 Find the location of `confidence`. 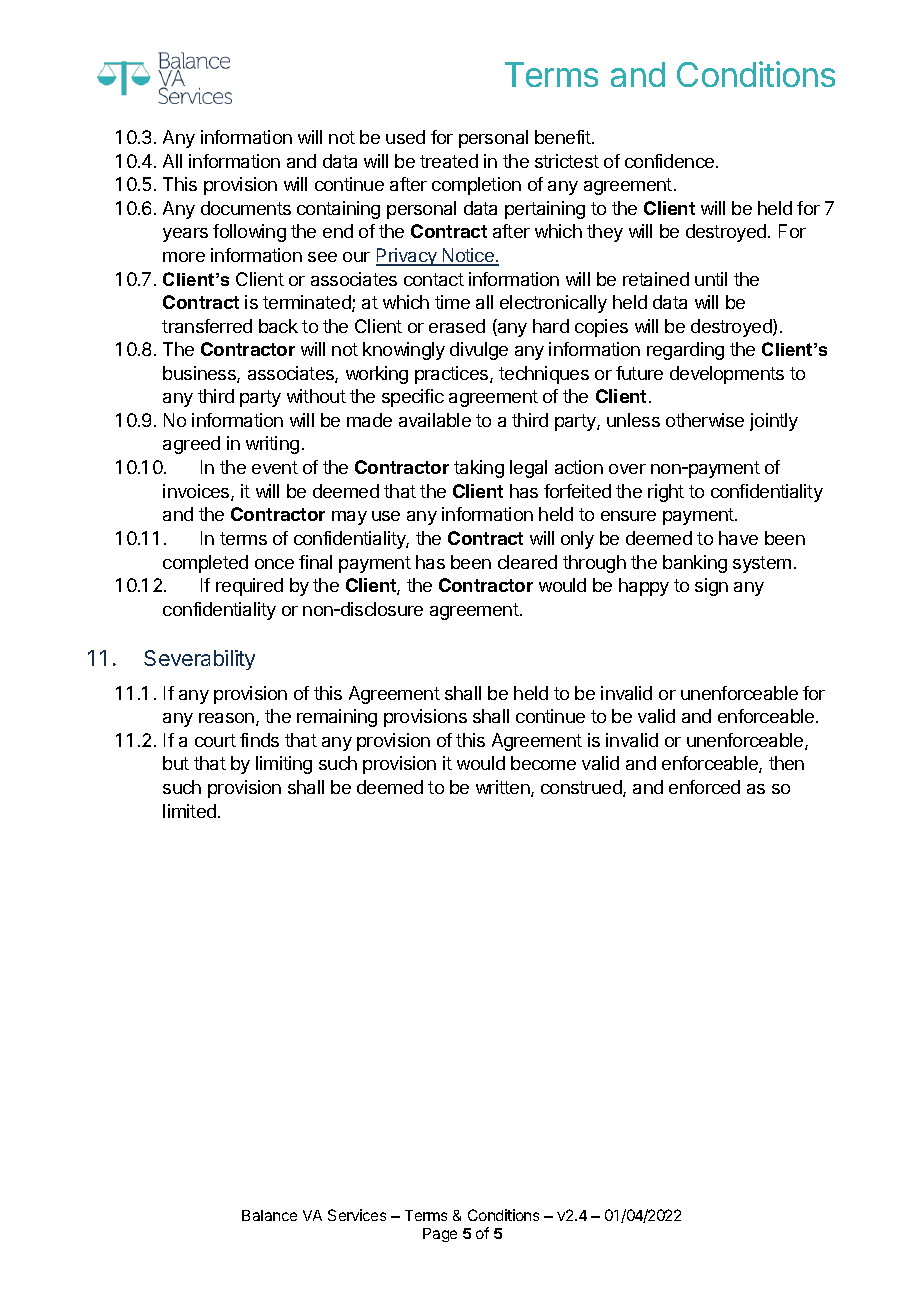

confidence is located at coordinates (669, 161).
